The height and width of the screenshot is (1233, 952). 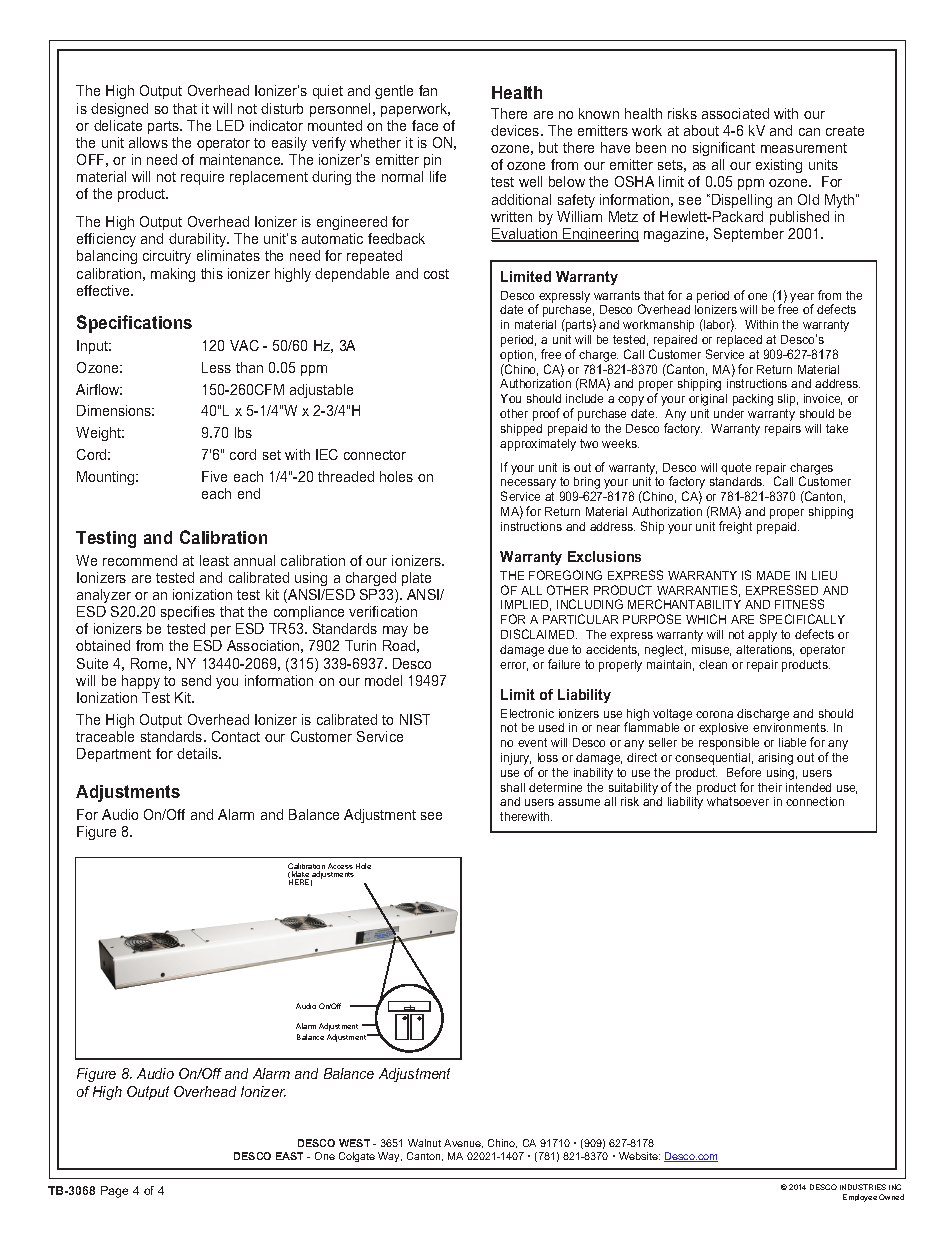 What do you see at coordinates (463, 1143) in the screenshot?
I see `Avenue` at bounding box center [463, 1143].
